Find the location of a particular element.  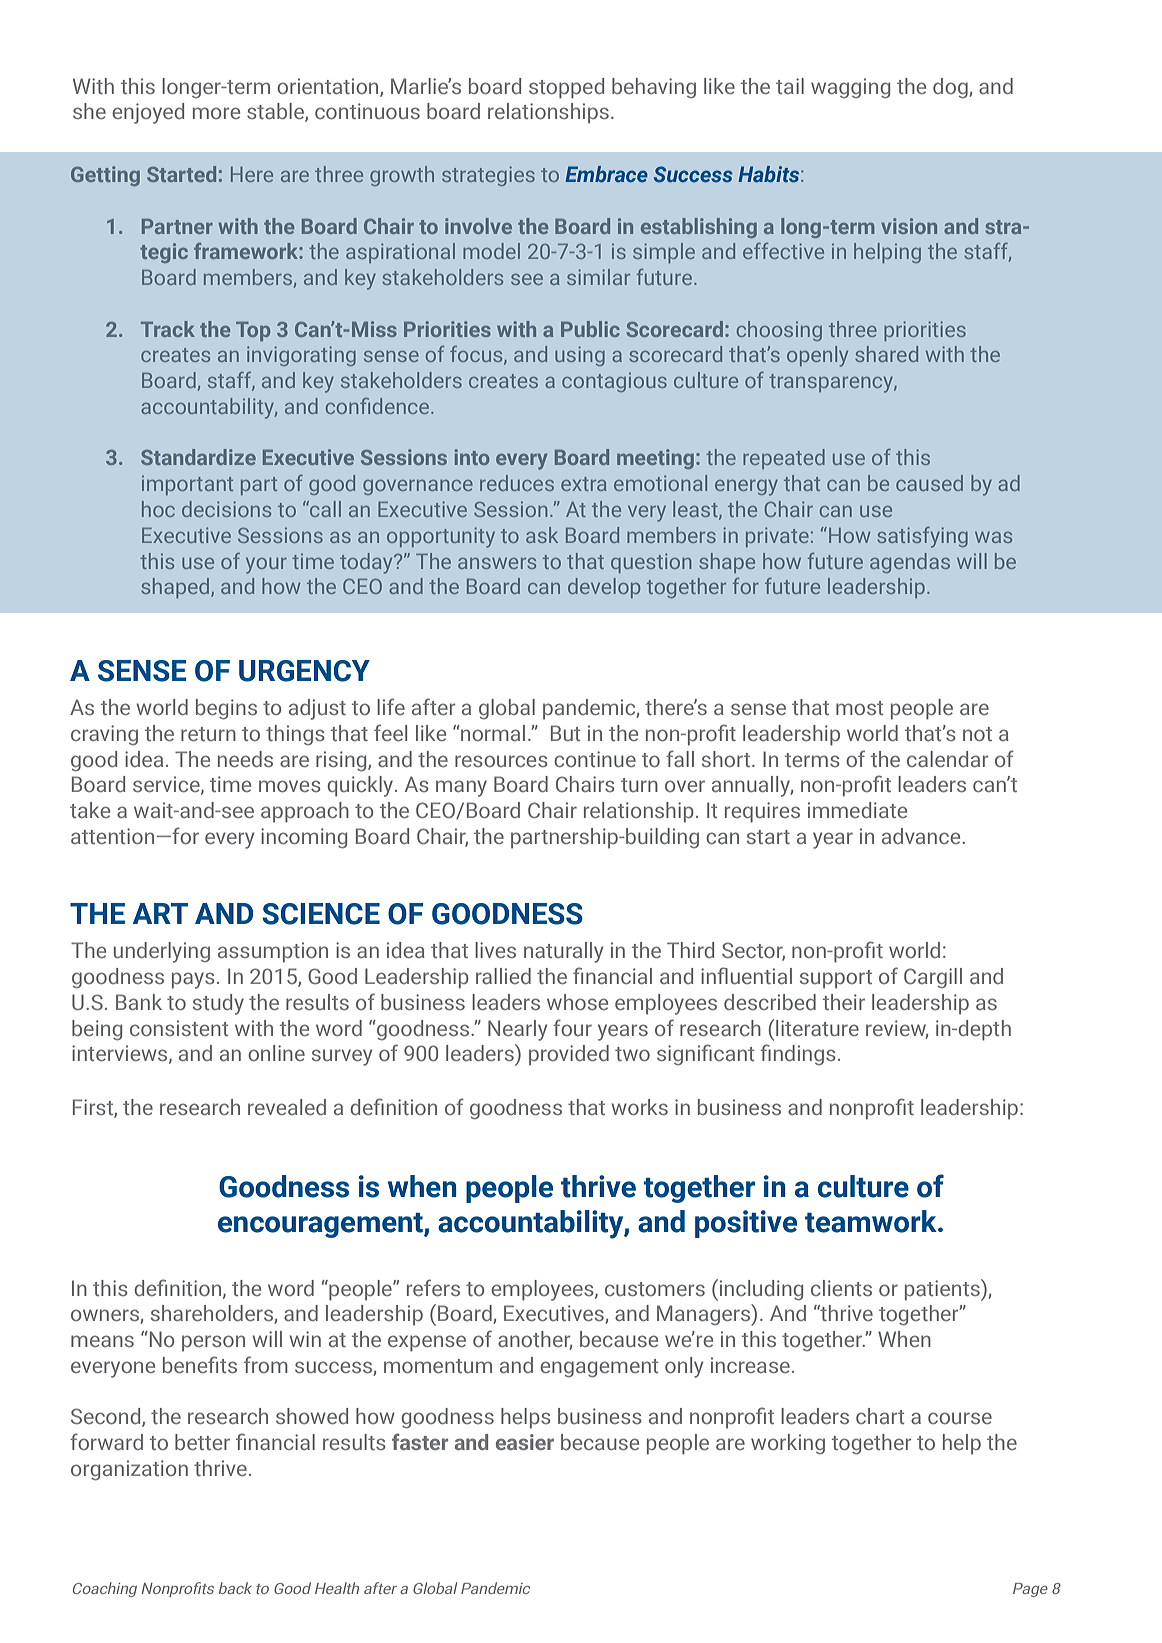

Standardize is located at coordinates (198, 457).
